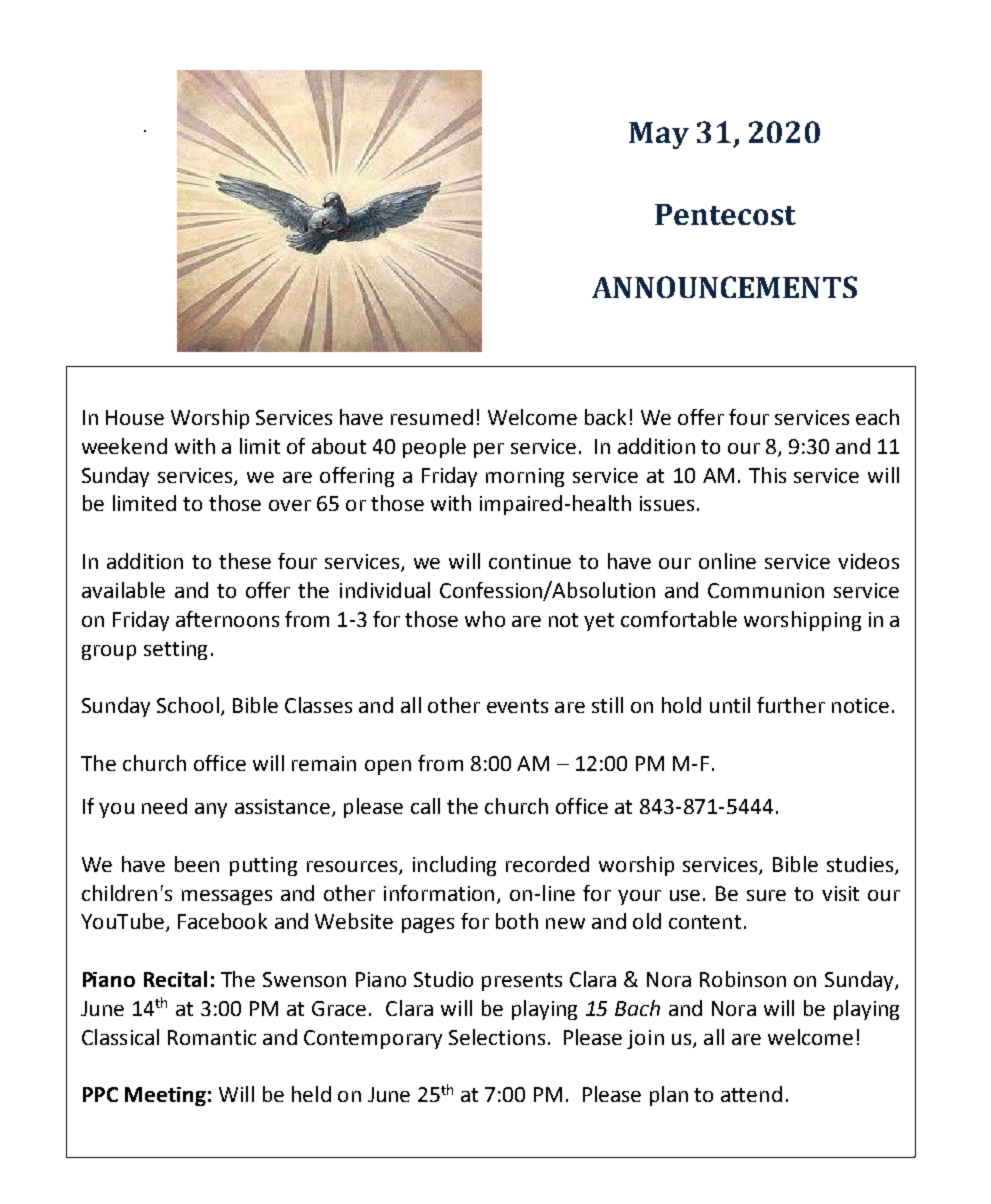 This page has height=1204, width=991. What do you see at coordinates (725, 214) in the page?
I see `Pentecost` at bounding box center [725, 214].
